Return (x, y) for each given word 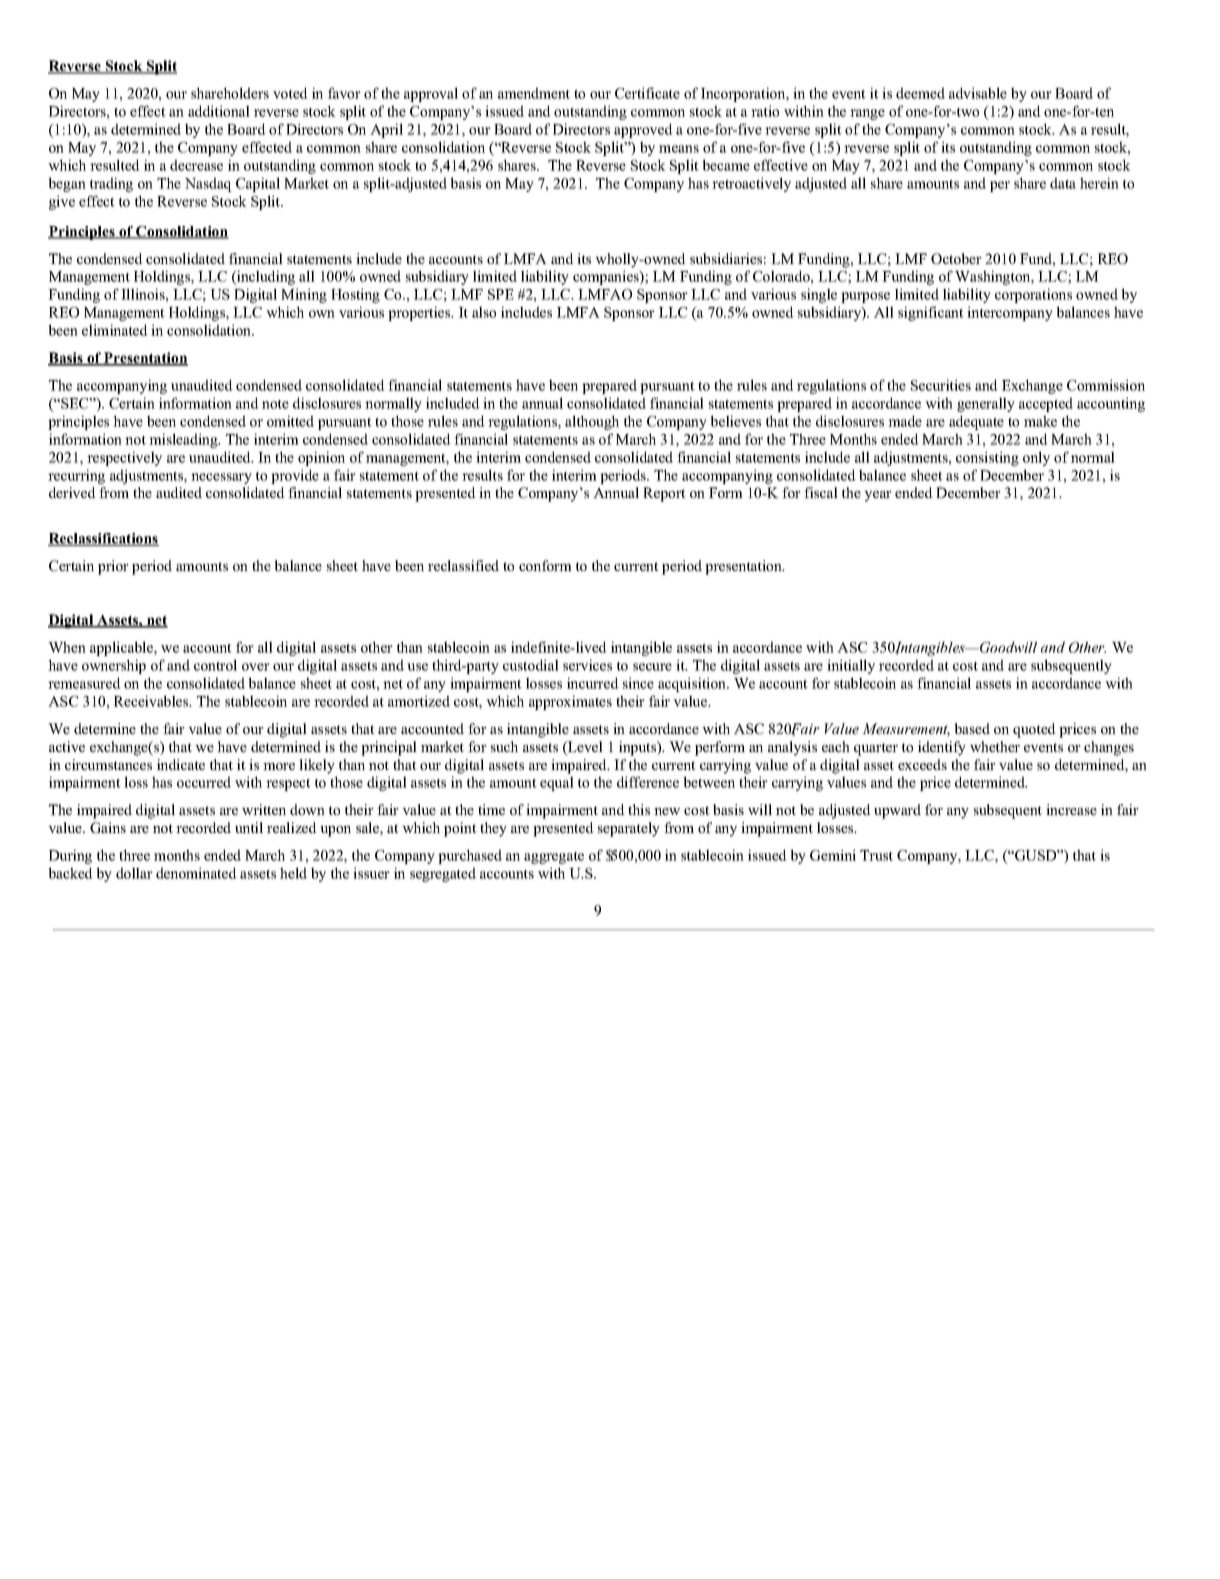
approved (643, 130)
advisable (978, 93)
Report (664, 494)
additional (219, 111)
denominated (196, 873)
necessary (221, 478)
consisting (987, 458)
